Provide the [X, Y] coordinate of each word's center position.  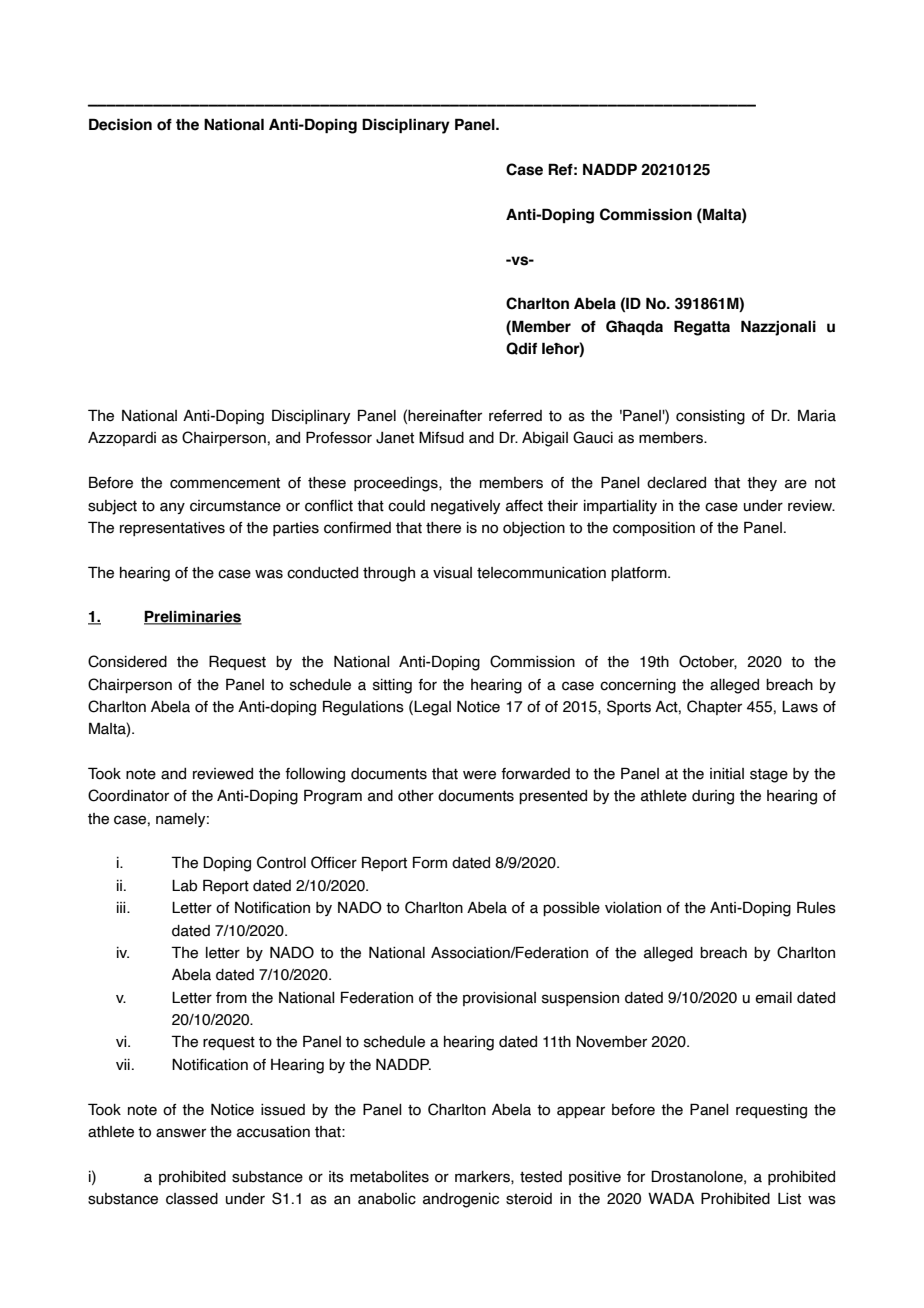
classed [192, 1199]
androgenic [461, 1200]
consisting [710, 417]
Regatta [702, 328]
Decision [120, 124]
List [789, 1199]
